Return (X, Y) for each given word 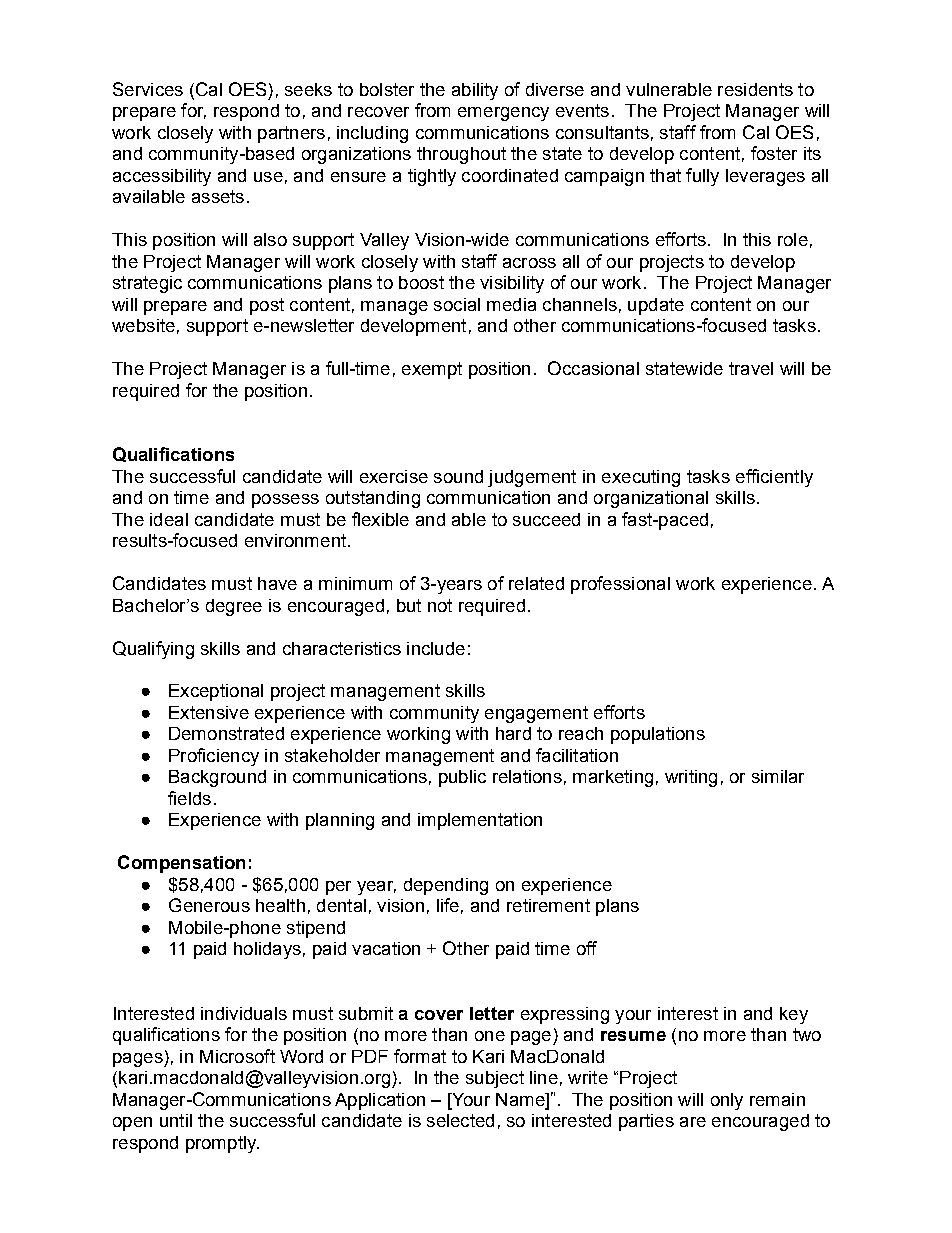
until (176, 1120)
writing (691, 778)
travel (751, 368)
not (440, 605)
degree (234, 607)
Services (148, 89)
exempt (432, 370)
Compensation (181, 864)
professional (620, 585)
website (143, 325)
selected (460, 1120)
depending (446, 886)
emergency (503, 114)
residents (755, 89)
